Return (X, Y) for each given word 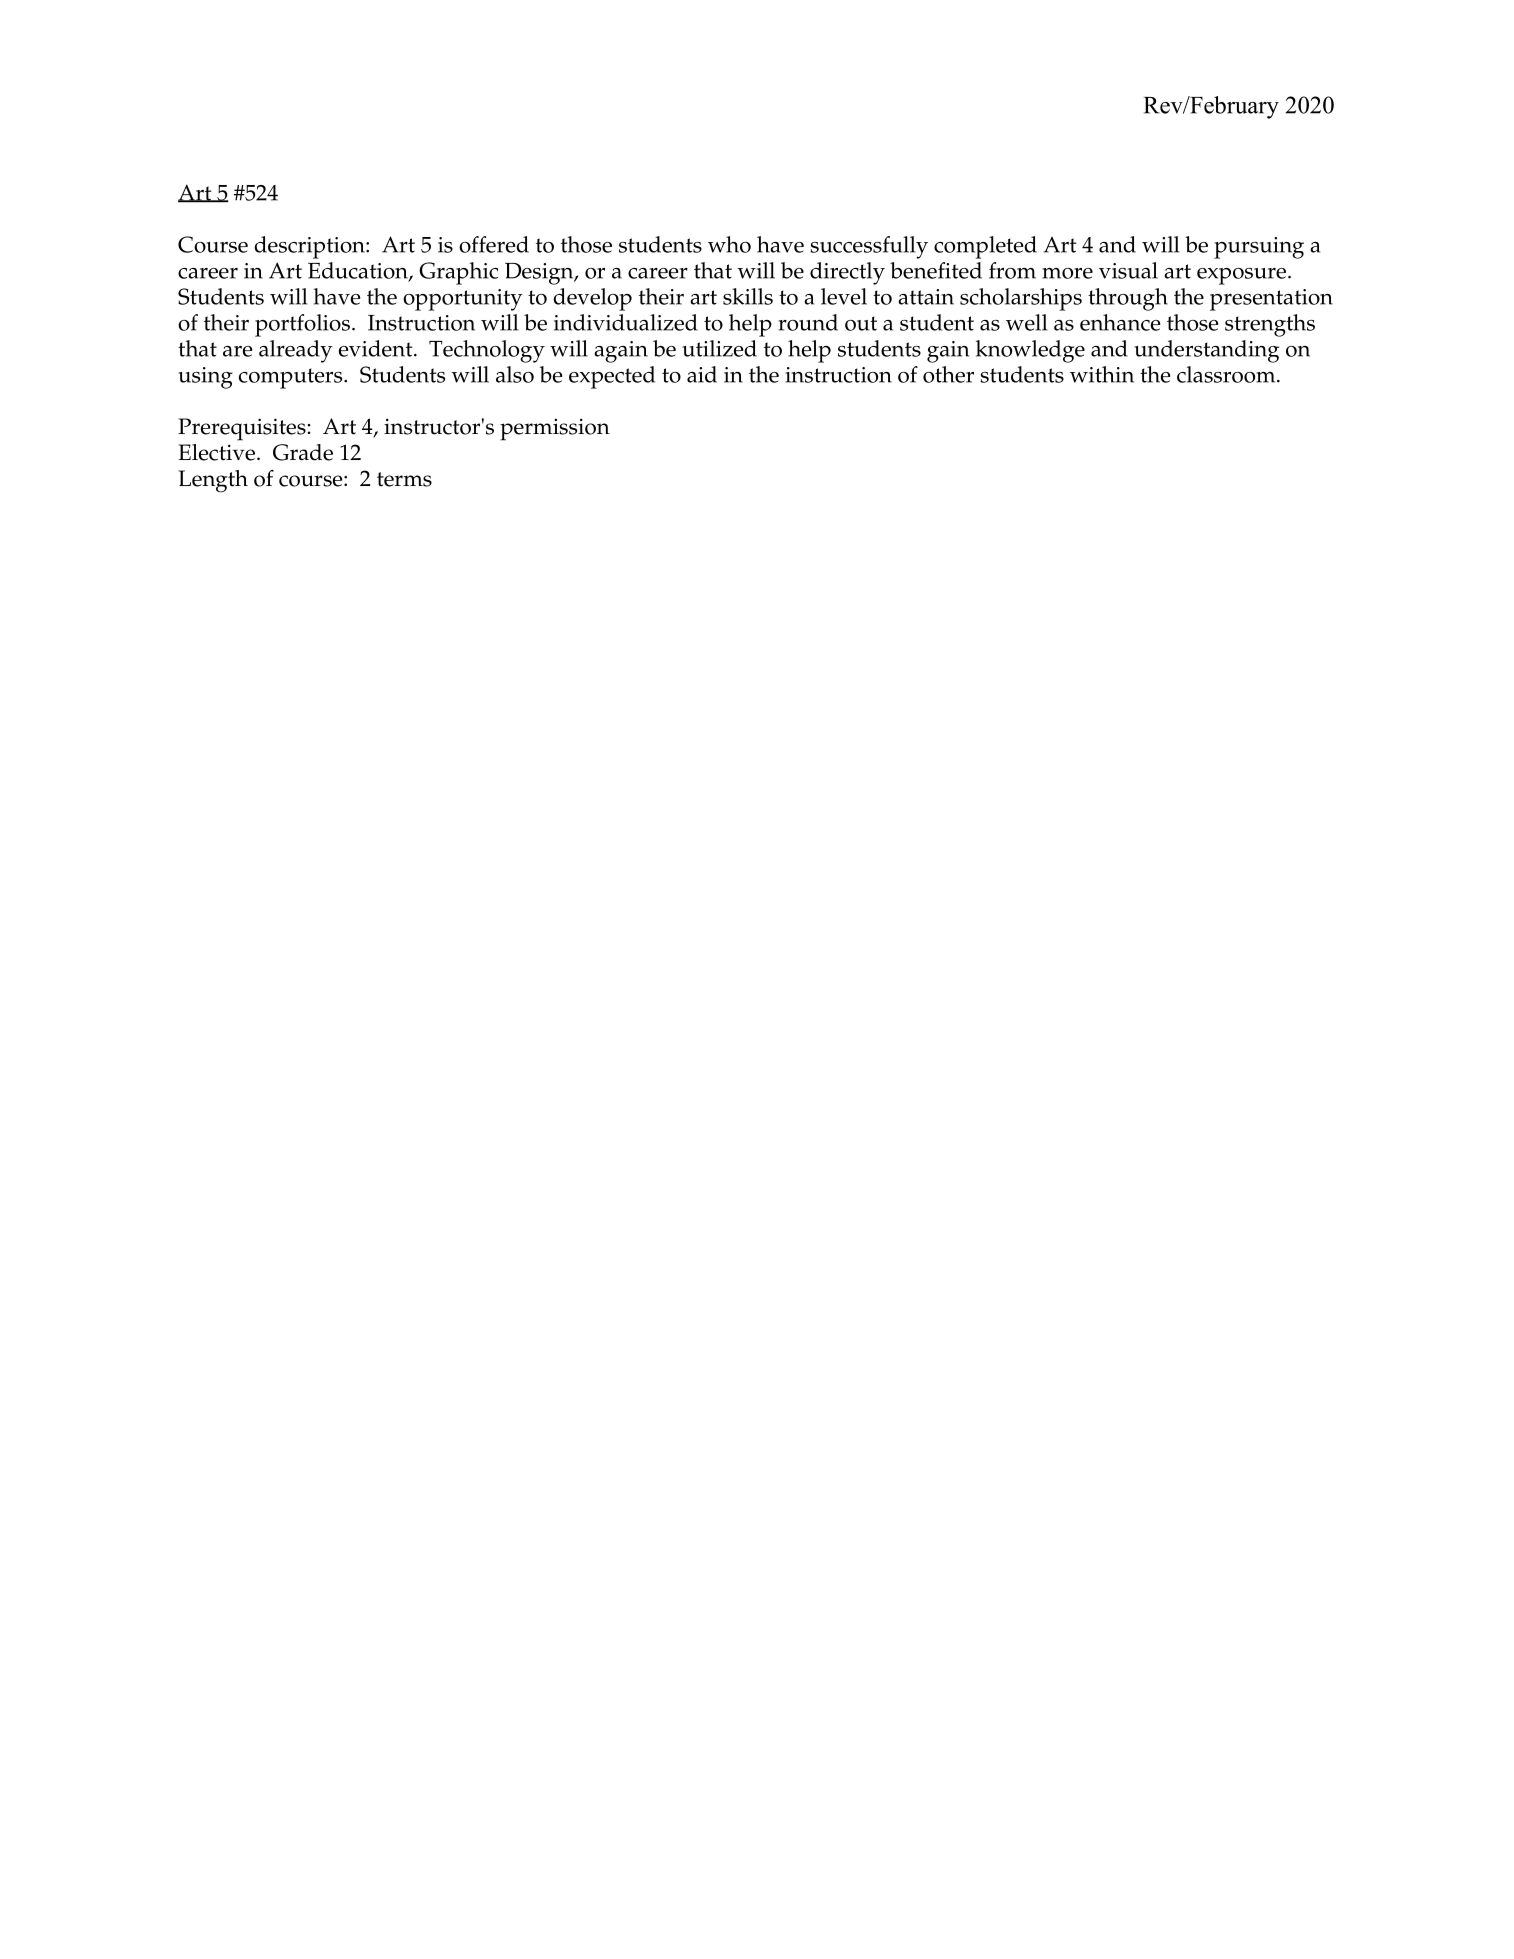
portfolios (302, 325)
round (808, 322)
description (310, 247)
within (1102, 374)
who (729, 244)
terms (404, 479)
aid (702, 374)
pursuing (1259, 248)
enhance (1120, 322)
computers (292, 378)
